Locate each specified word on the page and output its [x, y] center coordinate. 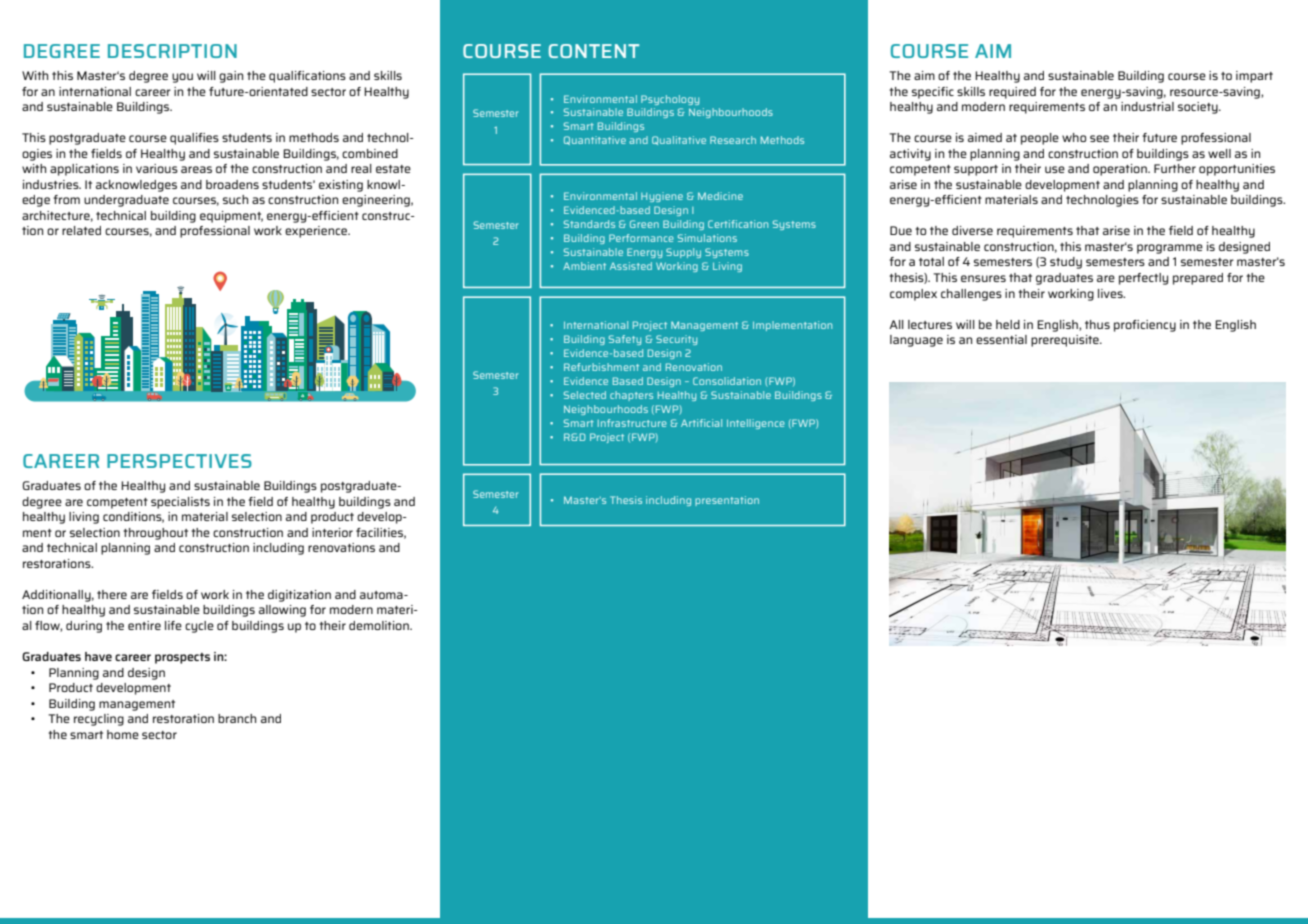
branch [237, 718]
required [1012, 93]
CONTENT [594, 51]
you [182, 78]
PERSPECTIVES [179, 461]
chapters [631, 396]
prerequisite [1066, 341]
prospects [182, 658]
